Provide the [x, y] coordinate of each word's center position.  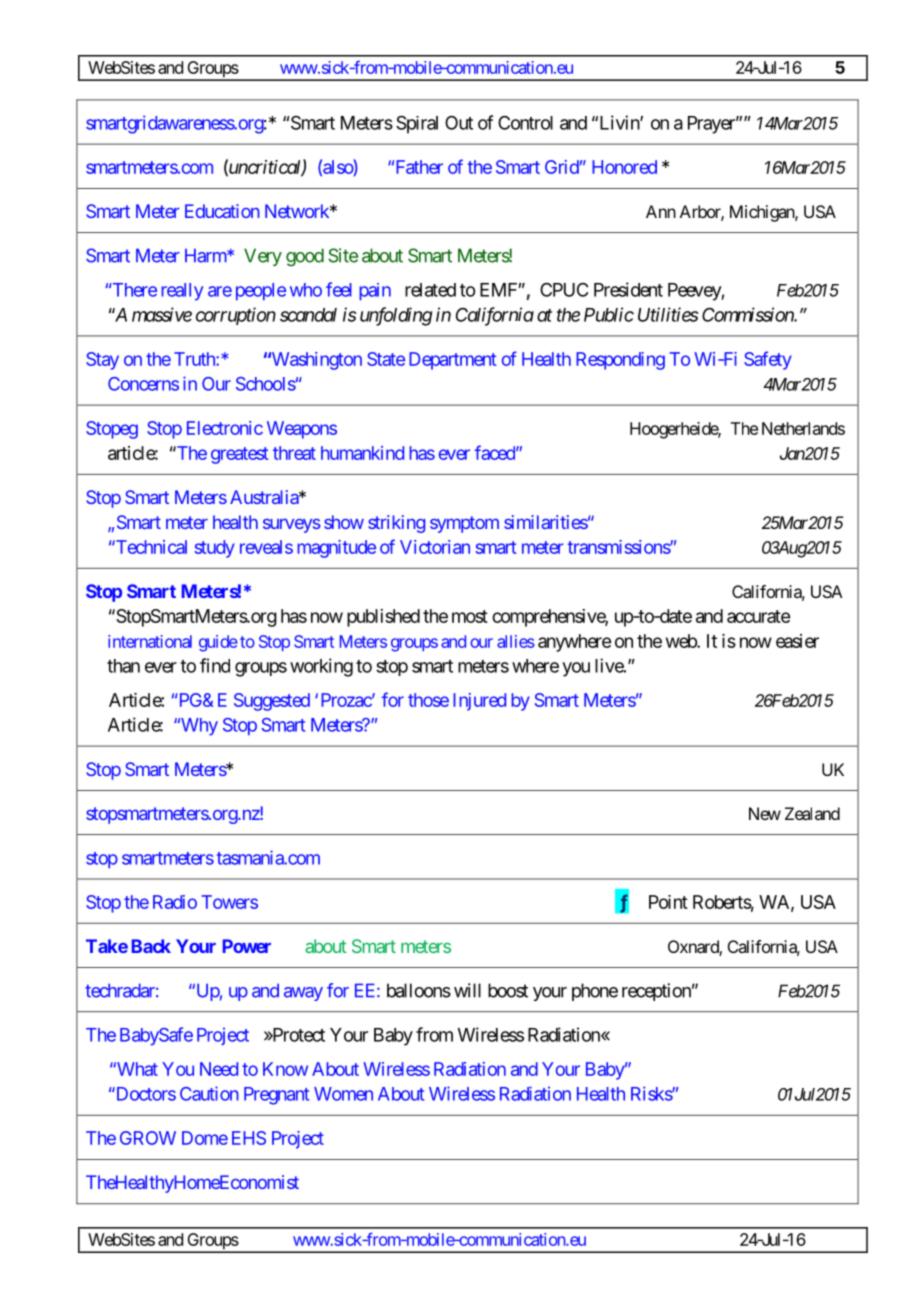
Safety [768, 360]
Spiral [417, 124]
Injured [479, 702]
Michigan [763, 213]
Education [222, 211]
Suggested [272, 702]
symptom [464, 524]
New [765, 813]
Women [343, 1094]
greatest [240, 455]
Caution [209, 1093]
